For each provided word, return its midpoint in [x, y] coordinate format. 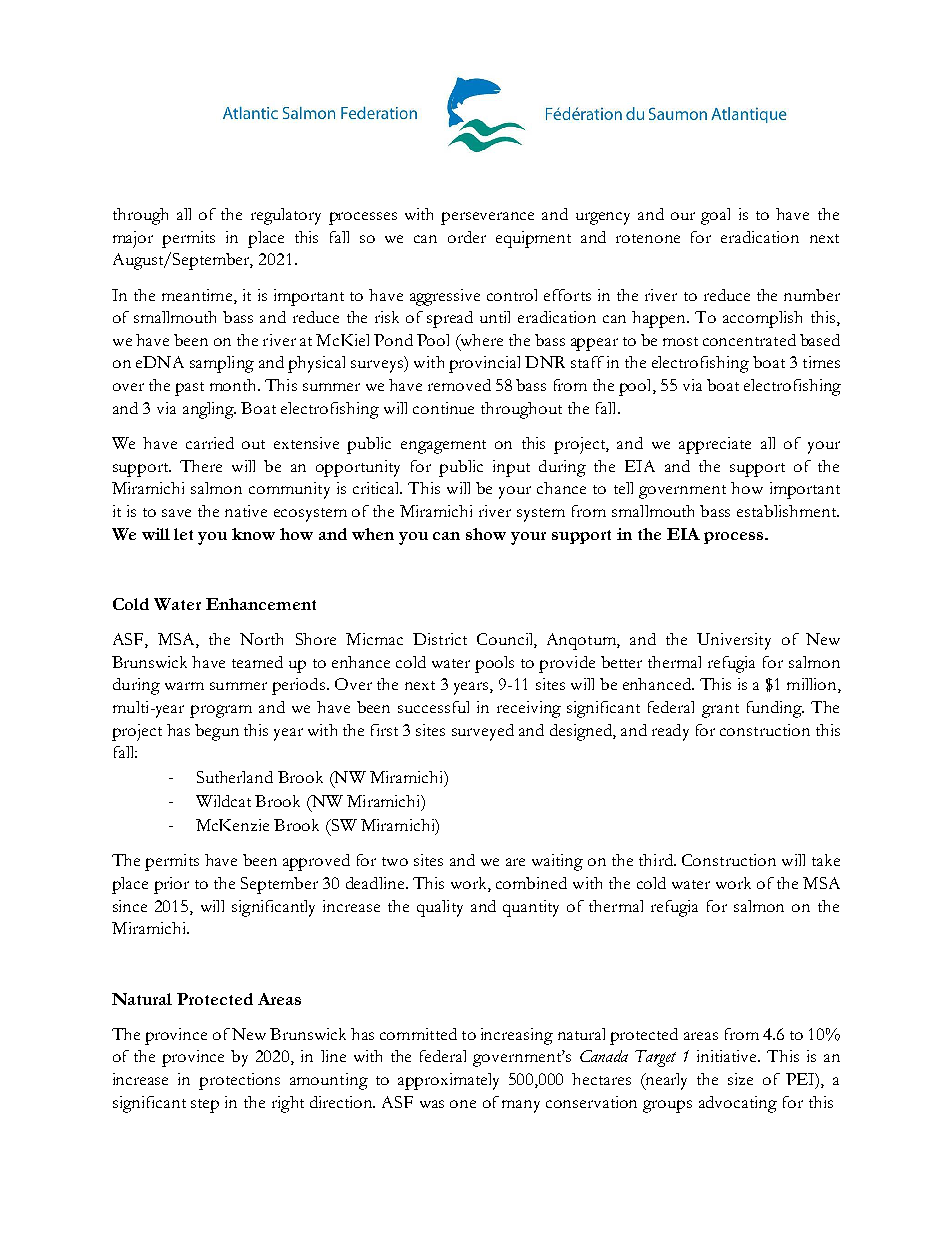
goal [715, 216]
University [734, 641]
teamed [257, 662]
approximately [448, 1081]
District [440, 639]
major [133, 239]
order [467, 237]
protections [239, 1081]
